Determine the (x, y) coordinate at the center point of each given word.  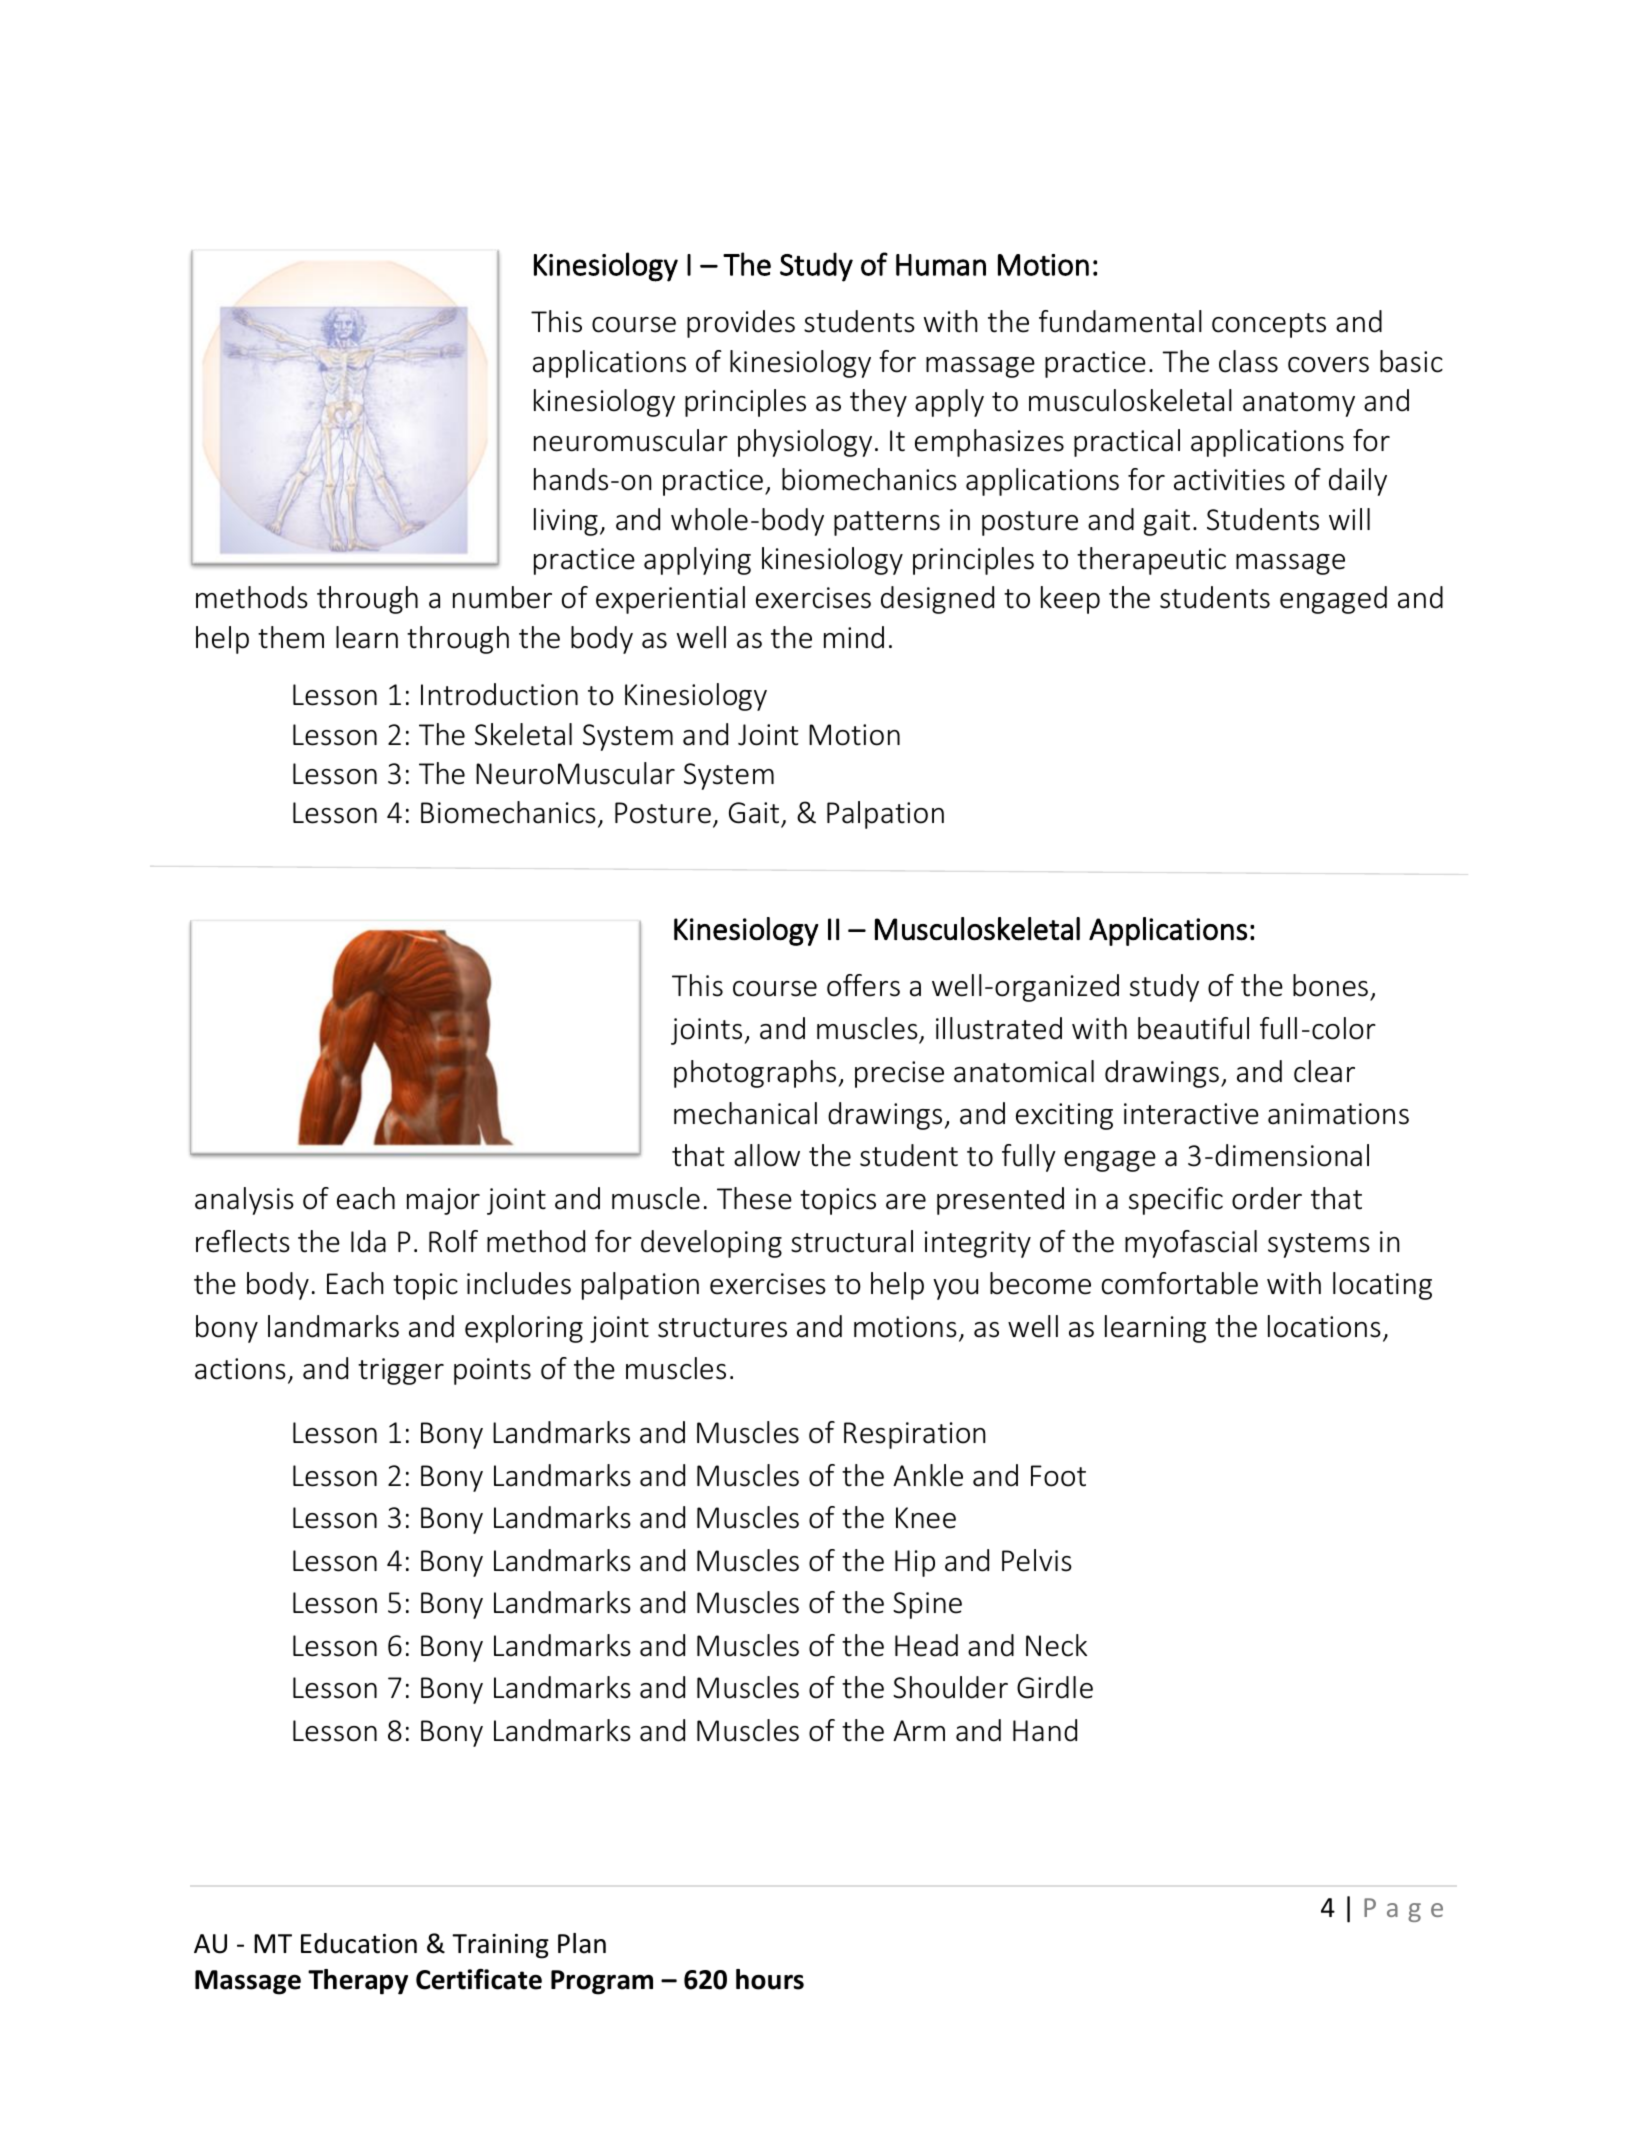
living (566, 522)
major (443, 1201)
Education (359, 1943)
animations (1338, 1114)
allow (767, 1155)
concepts (1269, 325)
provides (741, 324)
